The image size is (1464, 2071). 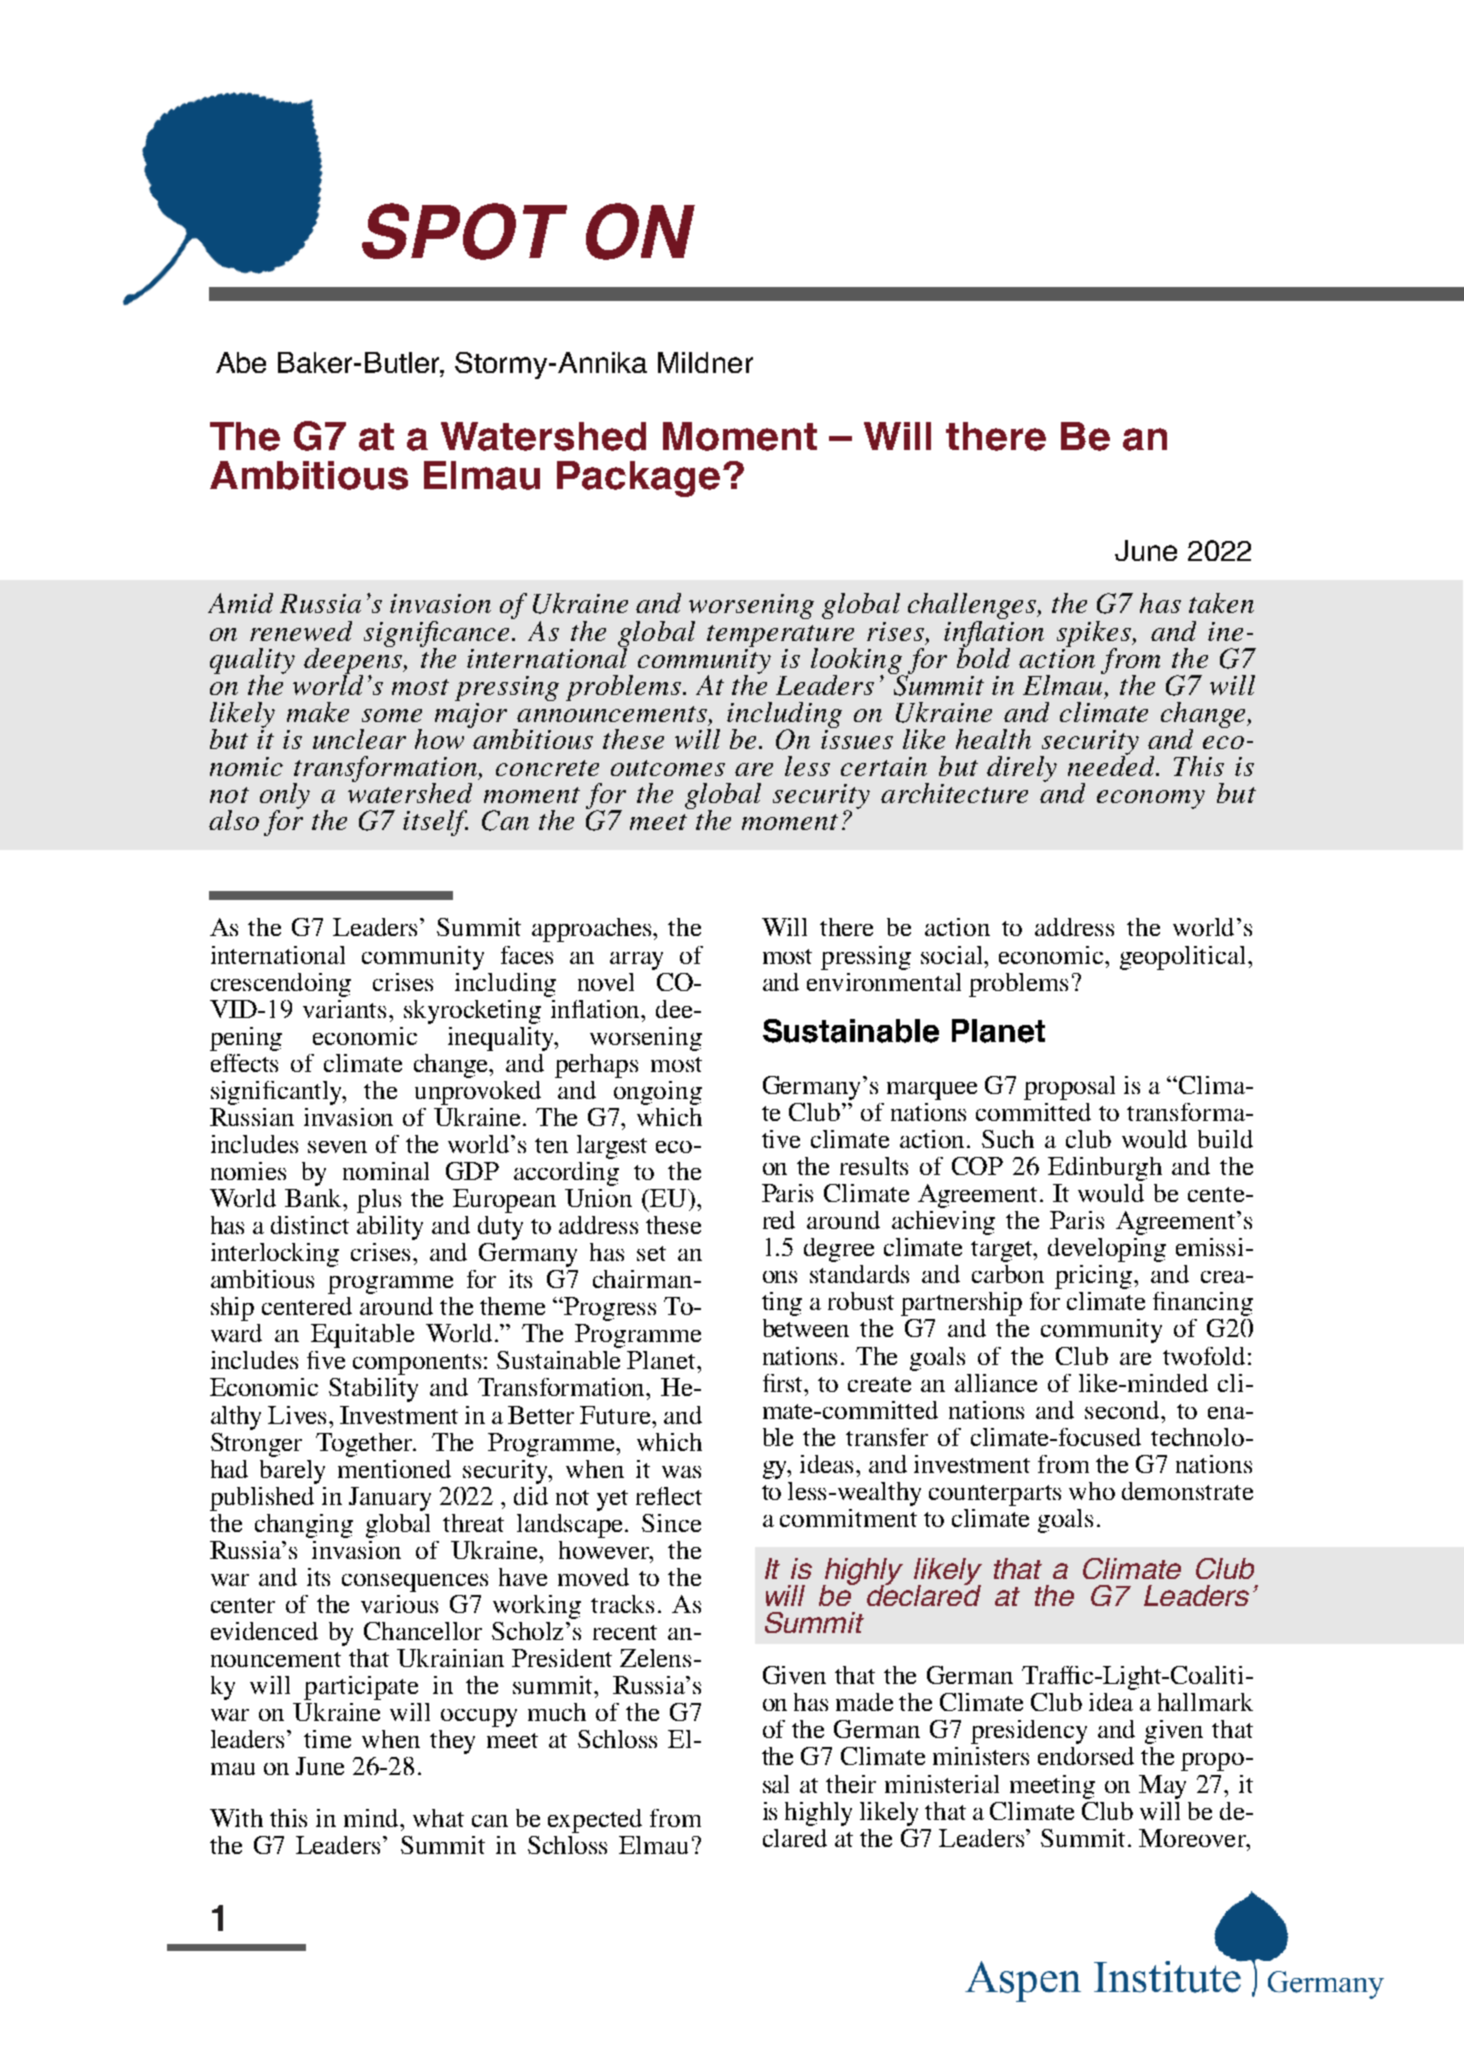 What do you see at coordinates (1221, 603) in the image?
I see `taken` at bounding box center [1221, 603].
